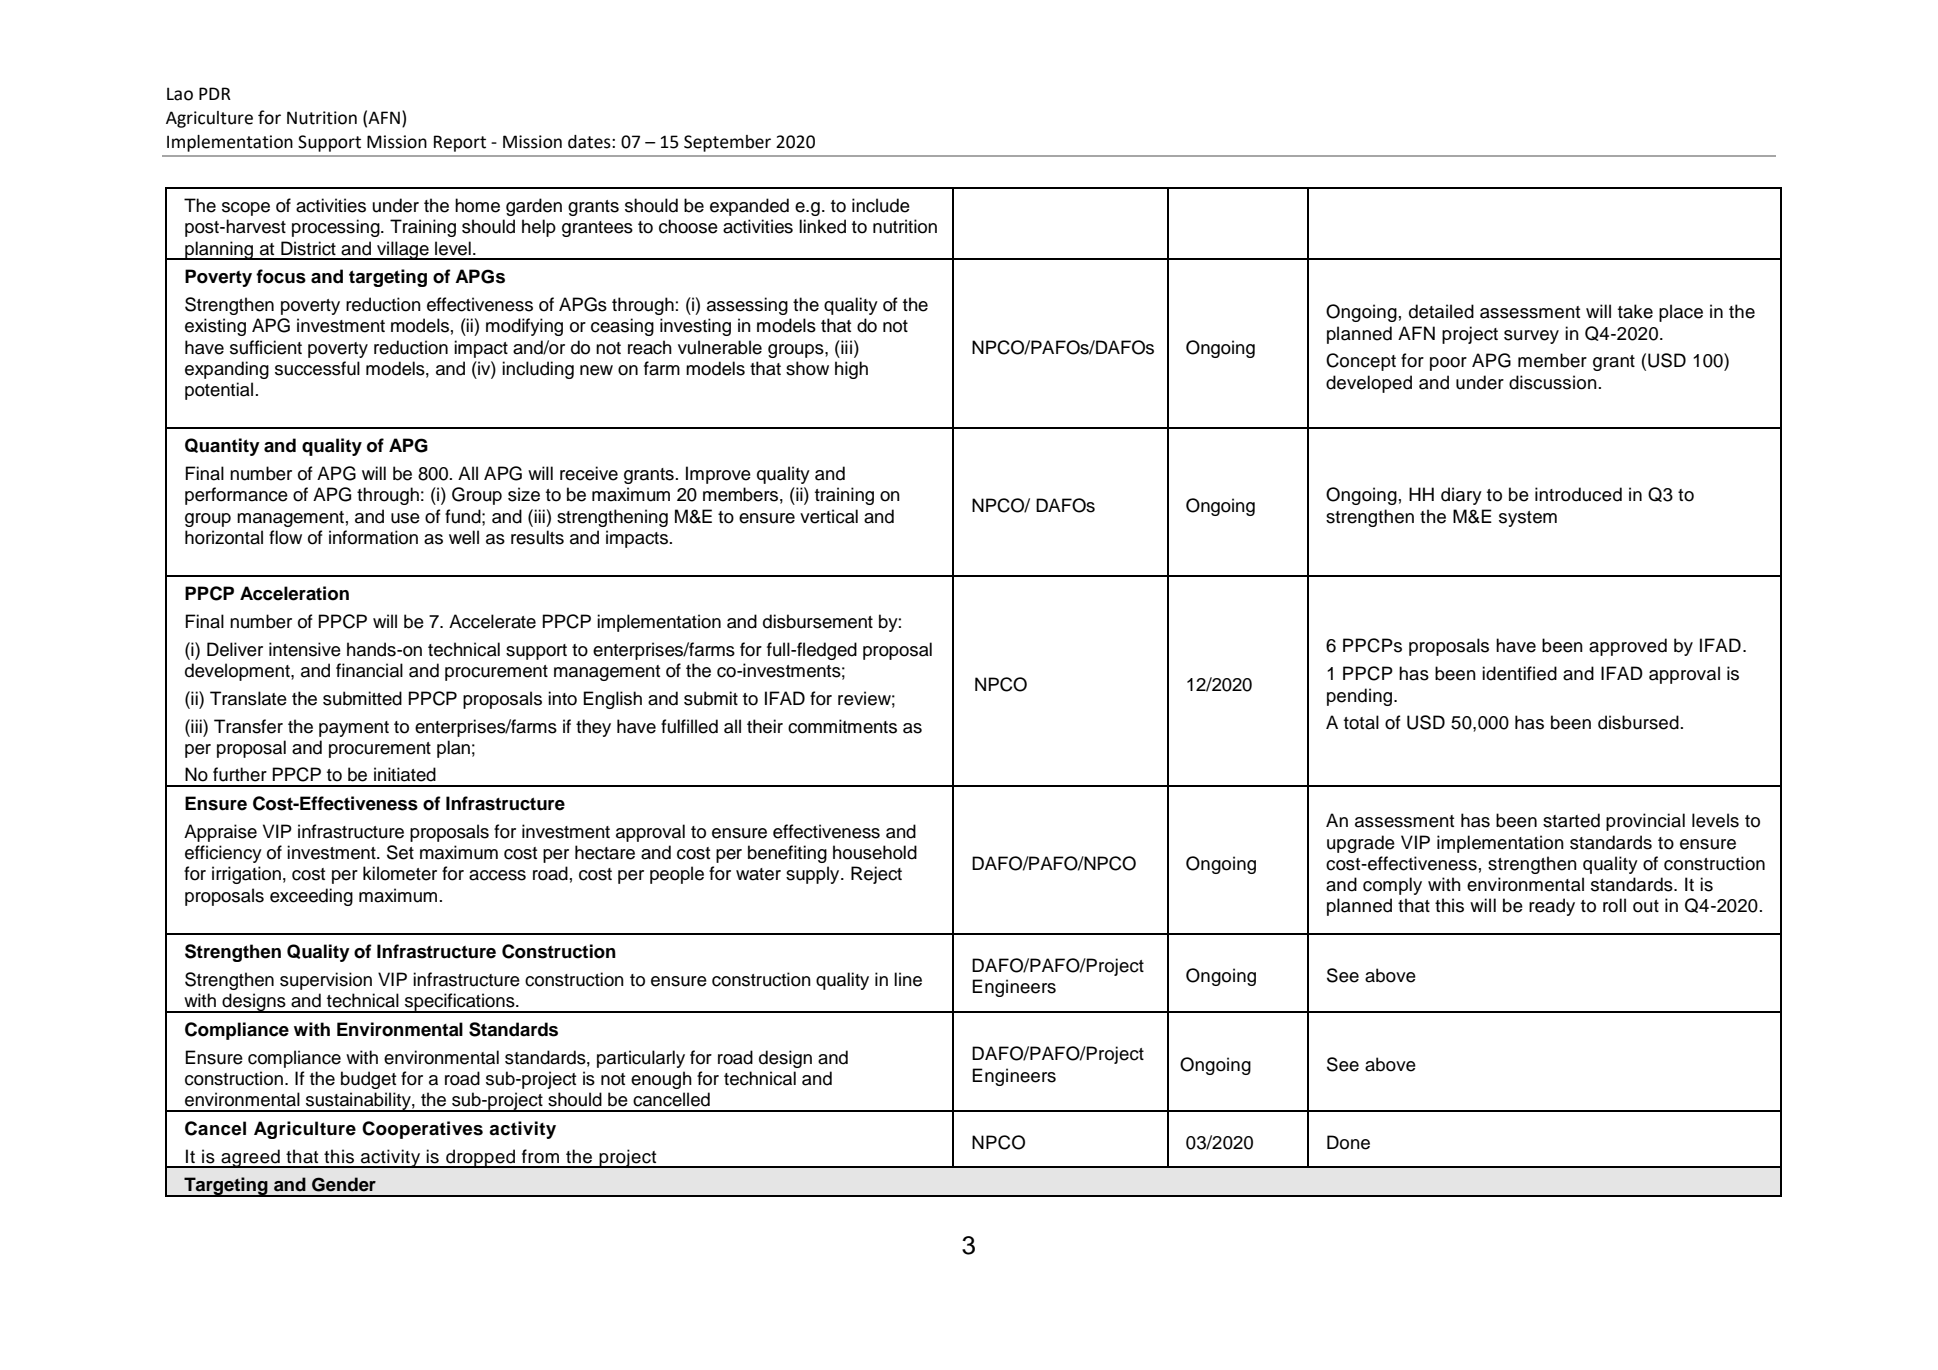 This screenshot has width=1938, height=1370. What do you see at coordinates (422, 1130) in the screenshot?
I see `Cooperatives` at bounding box center [422, 1130].
